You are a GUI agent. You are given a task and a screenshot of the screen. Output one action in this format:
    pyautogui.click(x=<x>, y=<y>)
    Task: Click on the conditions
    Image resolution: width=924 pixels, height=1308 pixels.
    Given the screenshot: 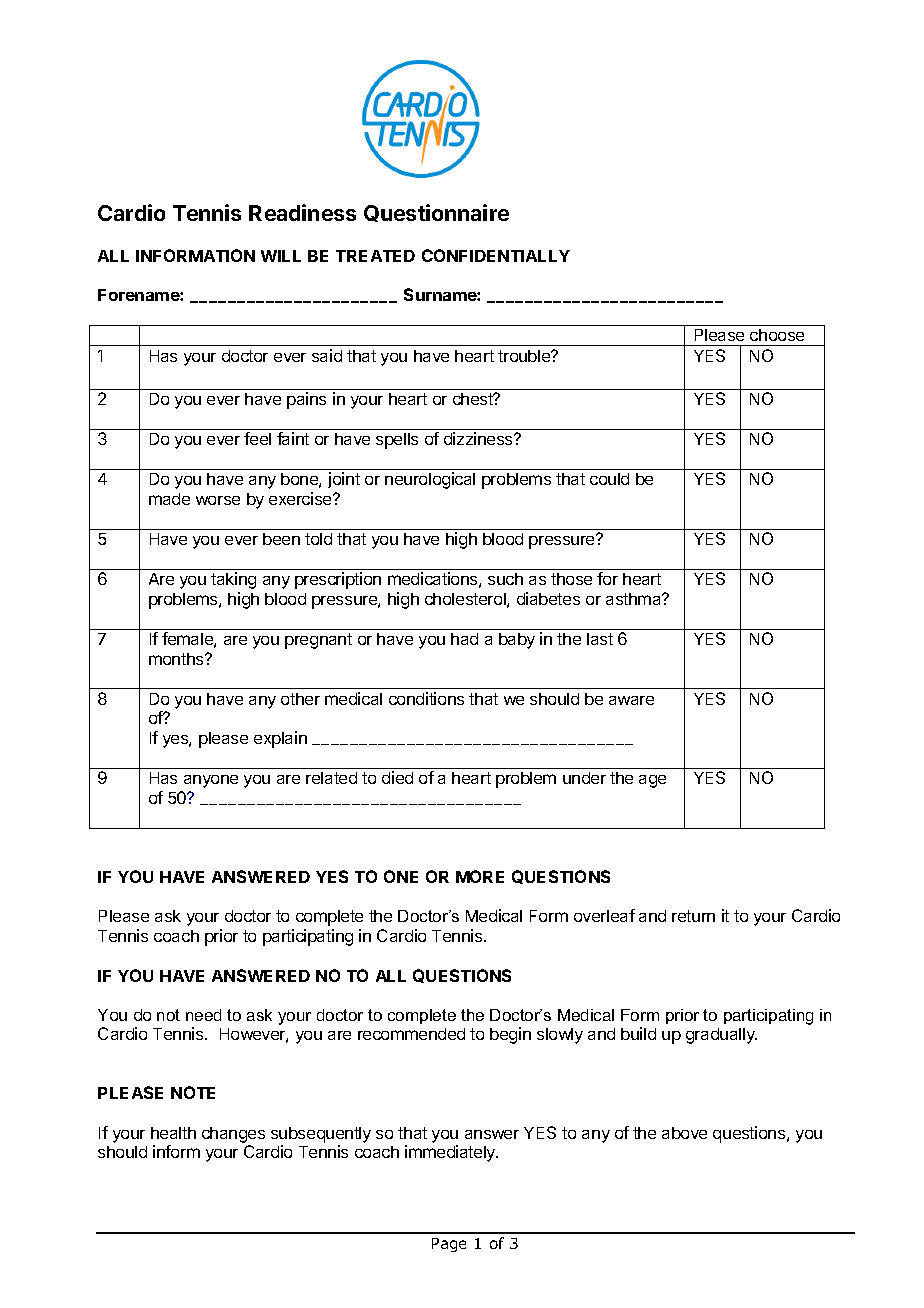 What is the action you would take?
    pyautogui.click(x=426, y=698)
